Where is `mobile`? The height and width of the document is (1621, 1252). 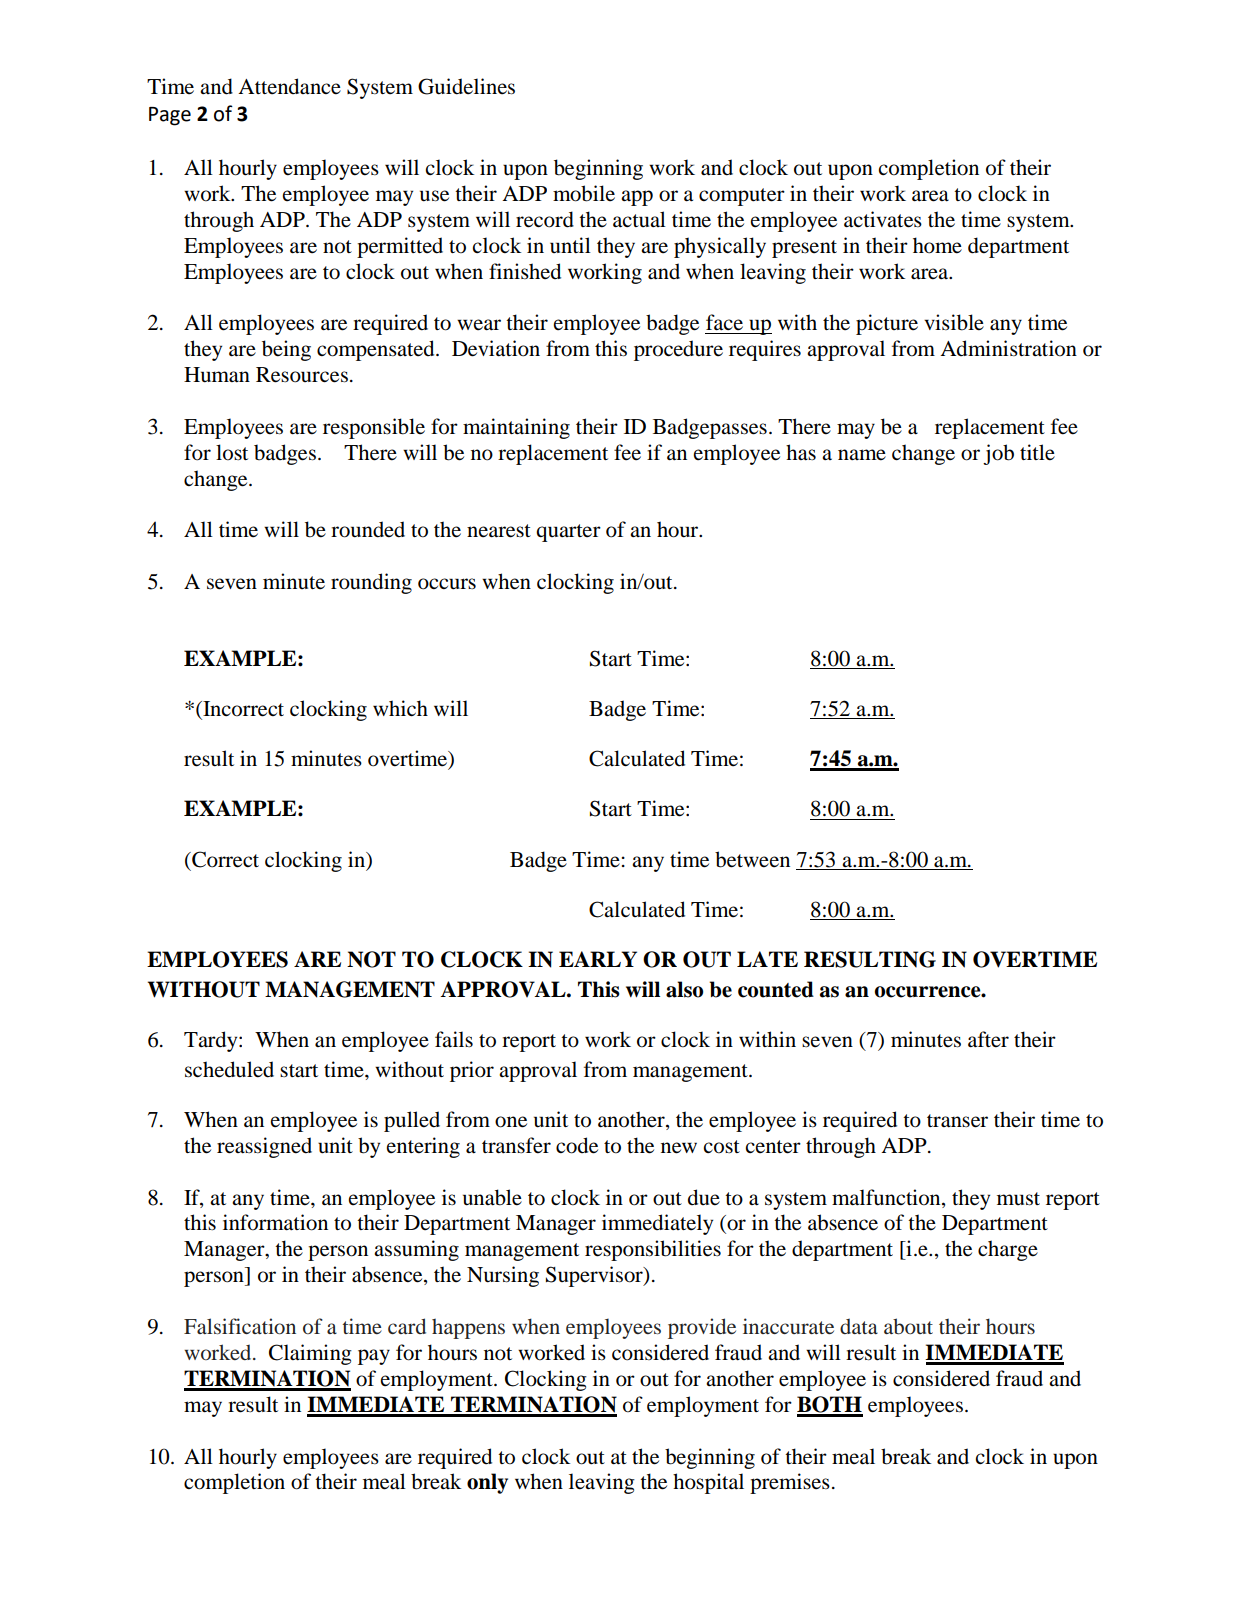
mobile is located at coordinates (584, 193).
